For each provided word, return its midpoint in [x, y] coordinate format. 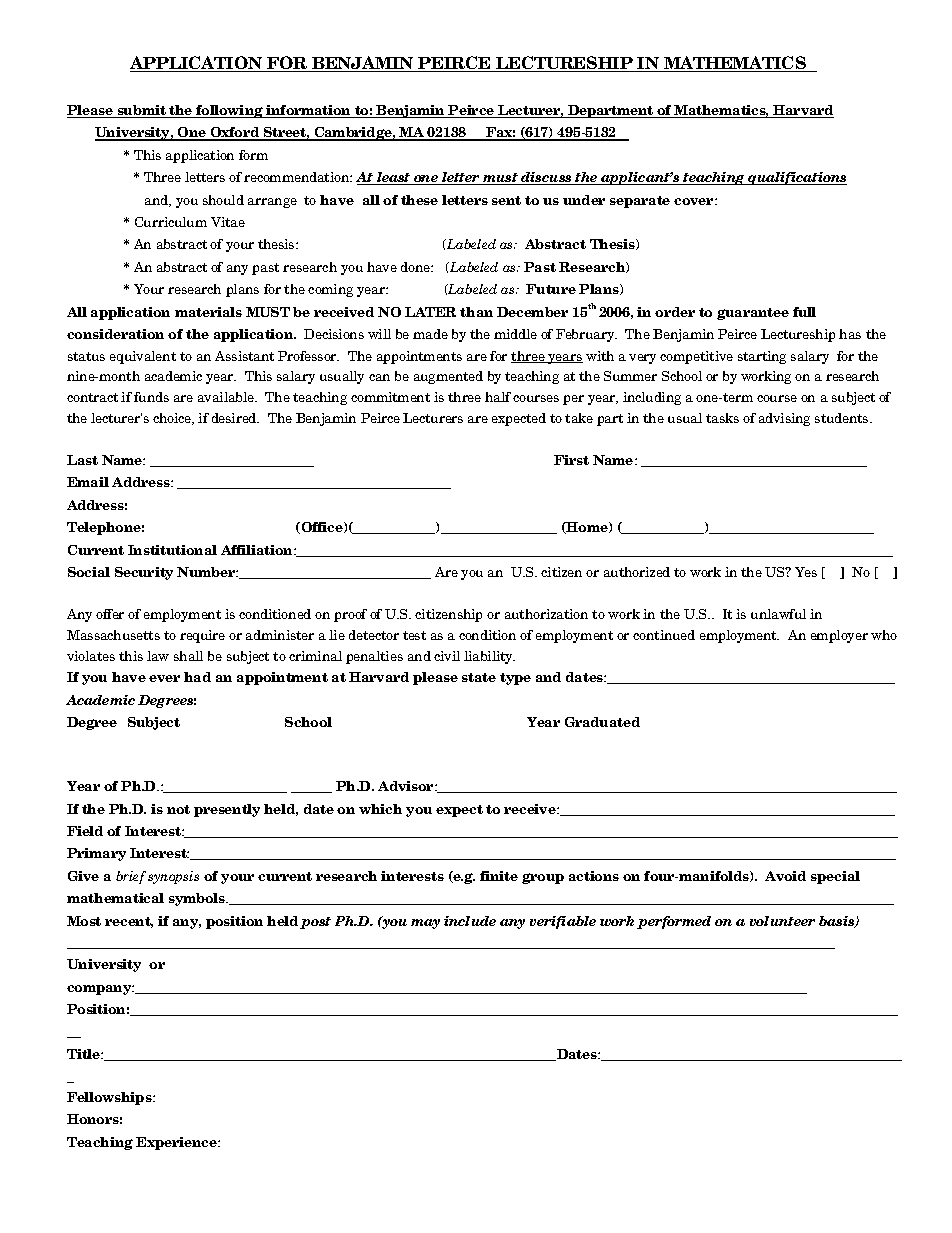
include [470, 921]
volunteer [782, 921]
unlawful [778, 614]
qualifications [796, 178]
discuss [546, 178]
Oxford [235, 133]
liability [489, 657]
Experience [177, 1143]
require [202, 636]
